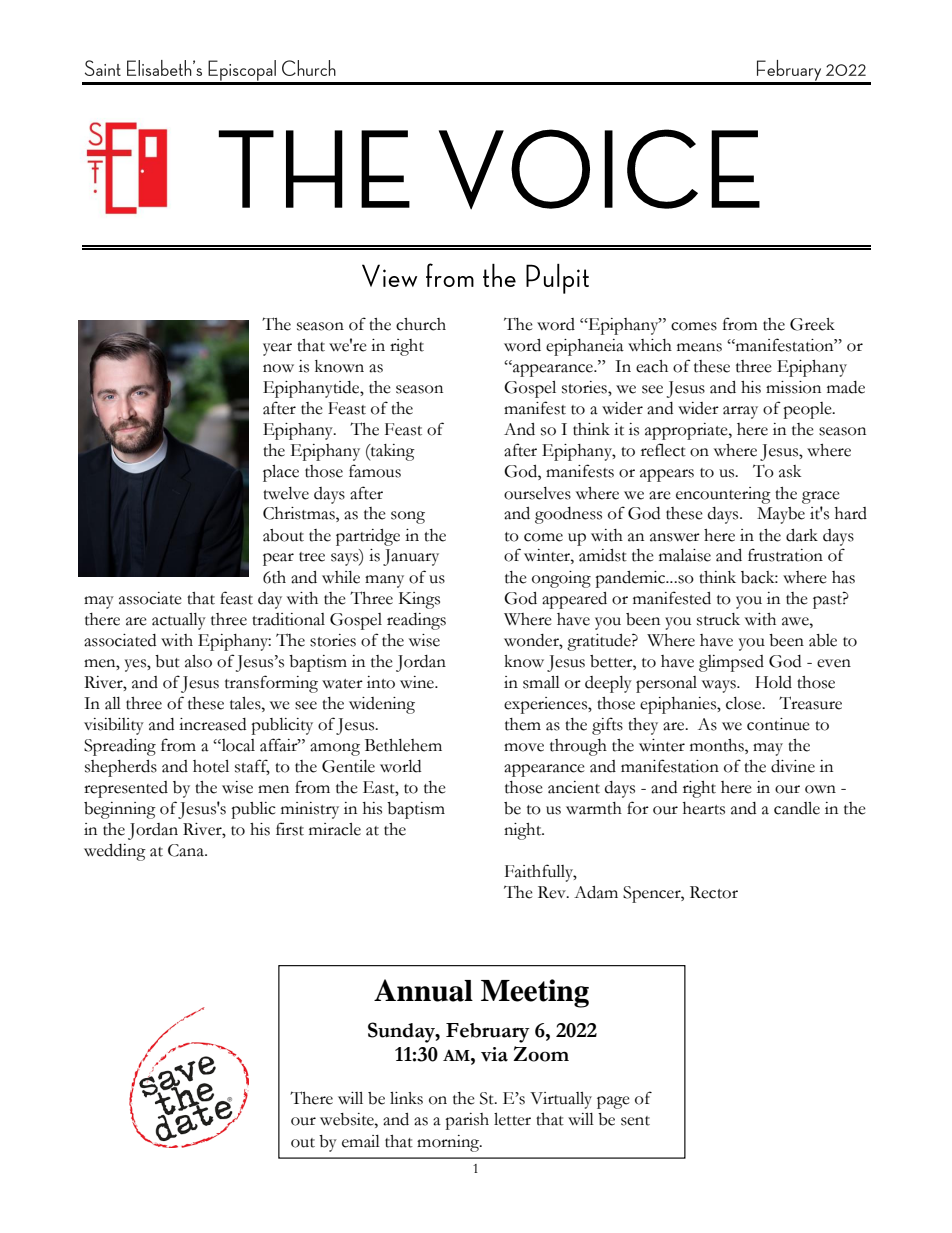 This screenshot has height=1233, width=952. I want to click on church, so click(421, 324).
